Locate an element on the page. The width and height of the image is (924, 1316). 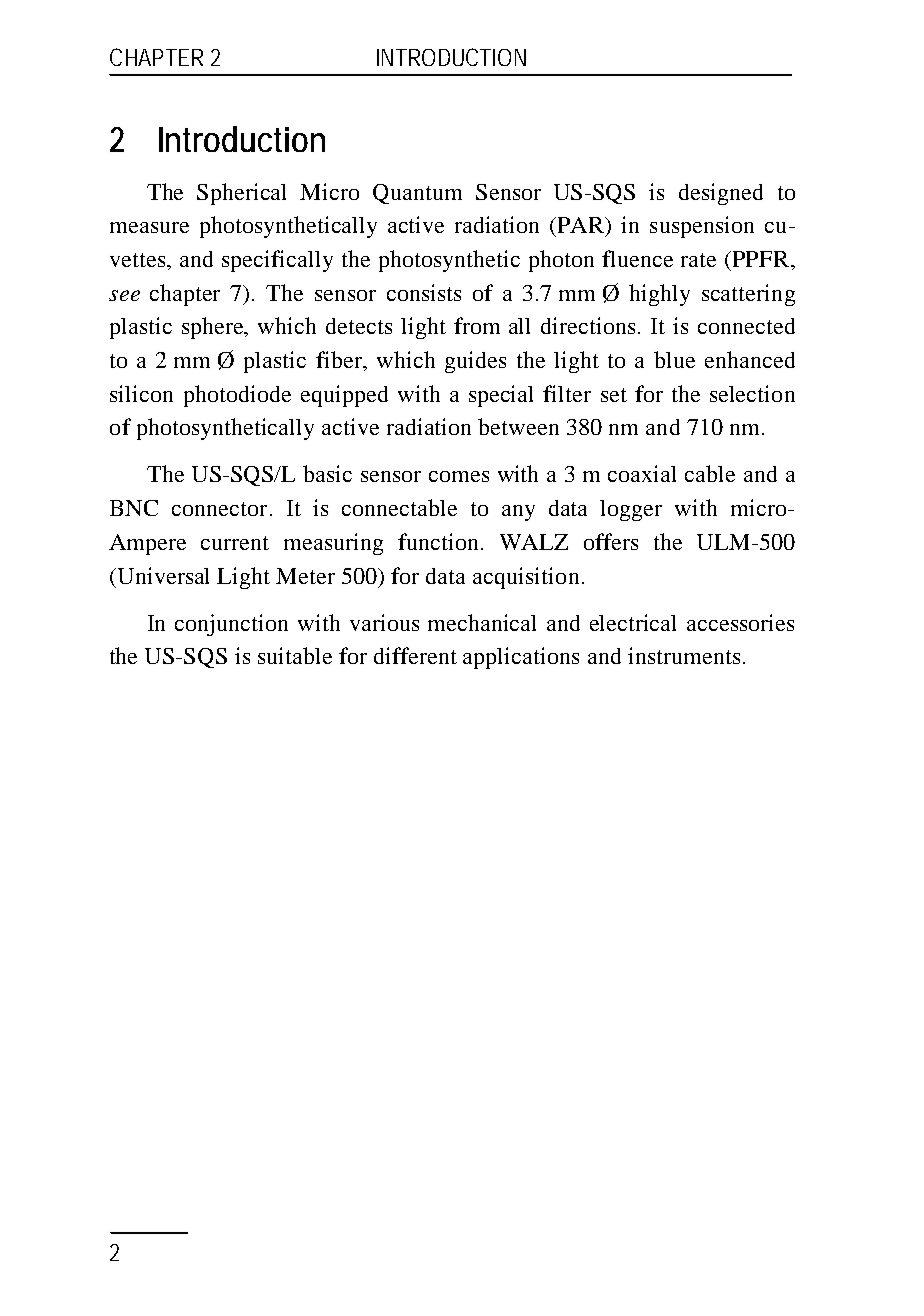
guides is located at coordinates (475, 362).
